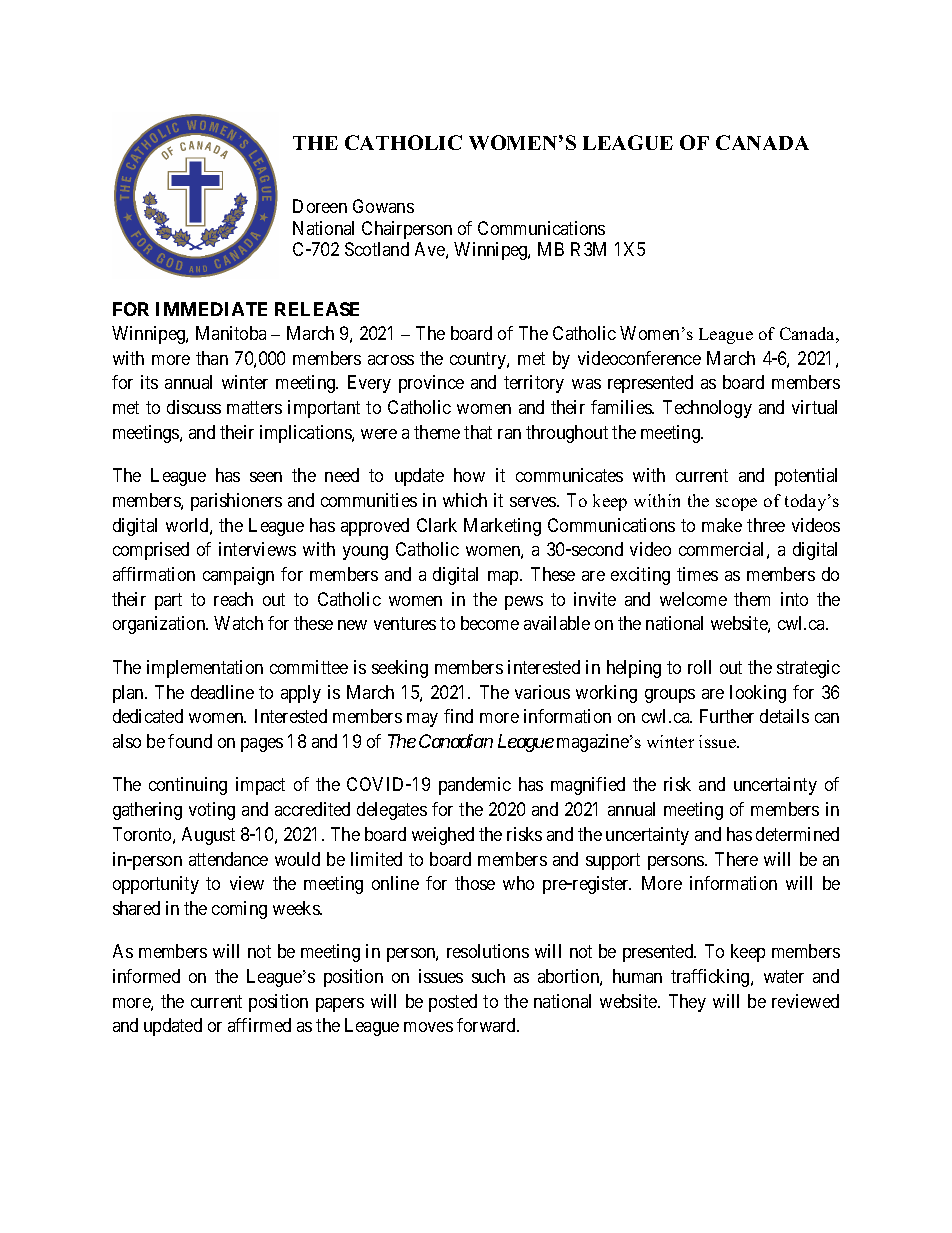  What do you see at coordinates (190, 741) in the screenshot?
I see `found` at bounding box center [190, 741].
